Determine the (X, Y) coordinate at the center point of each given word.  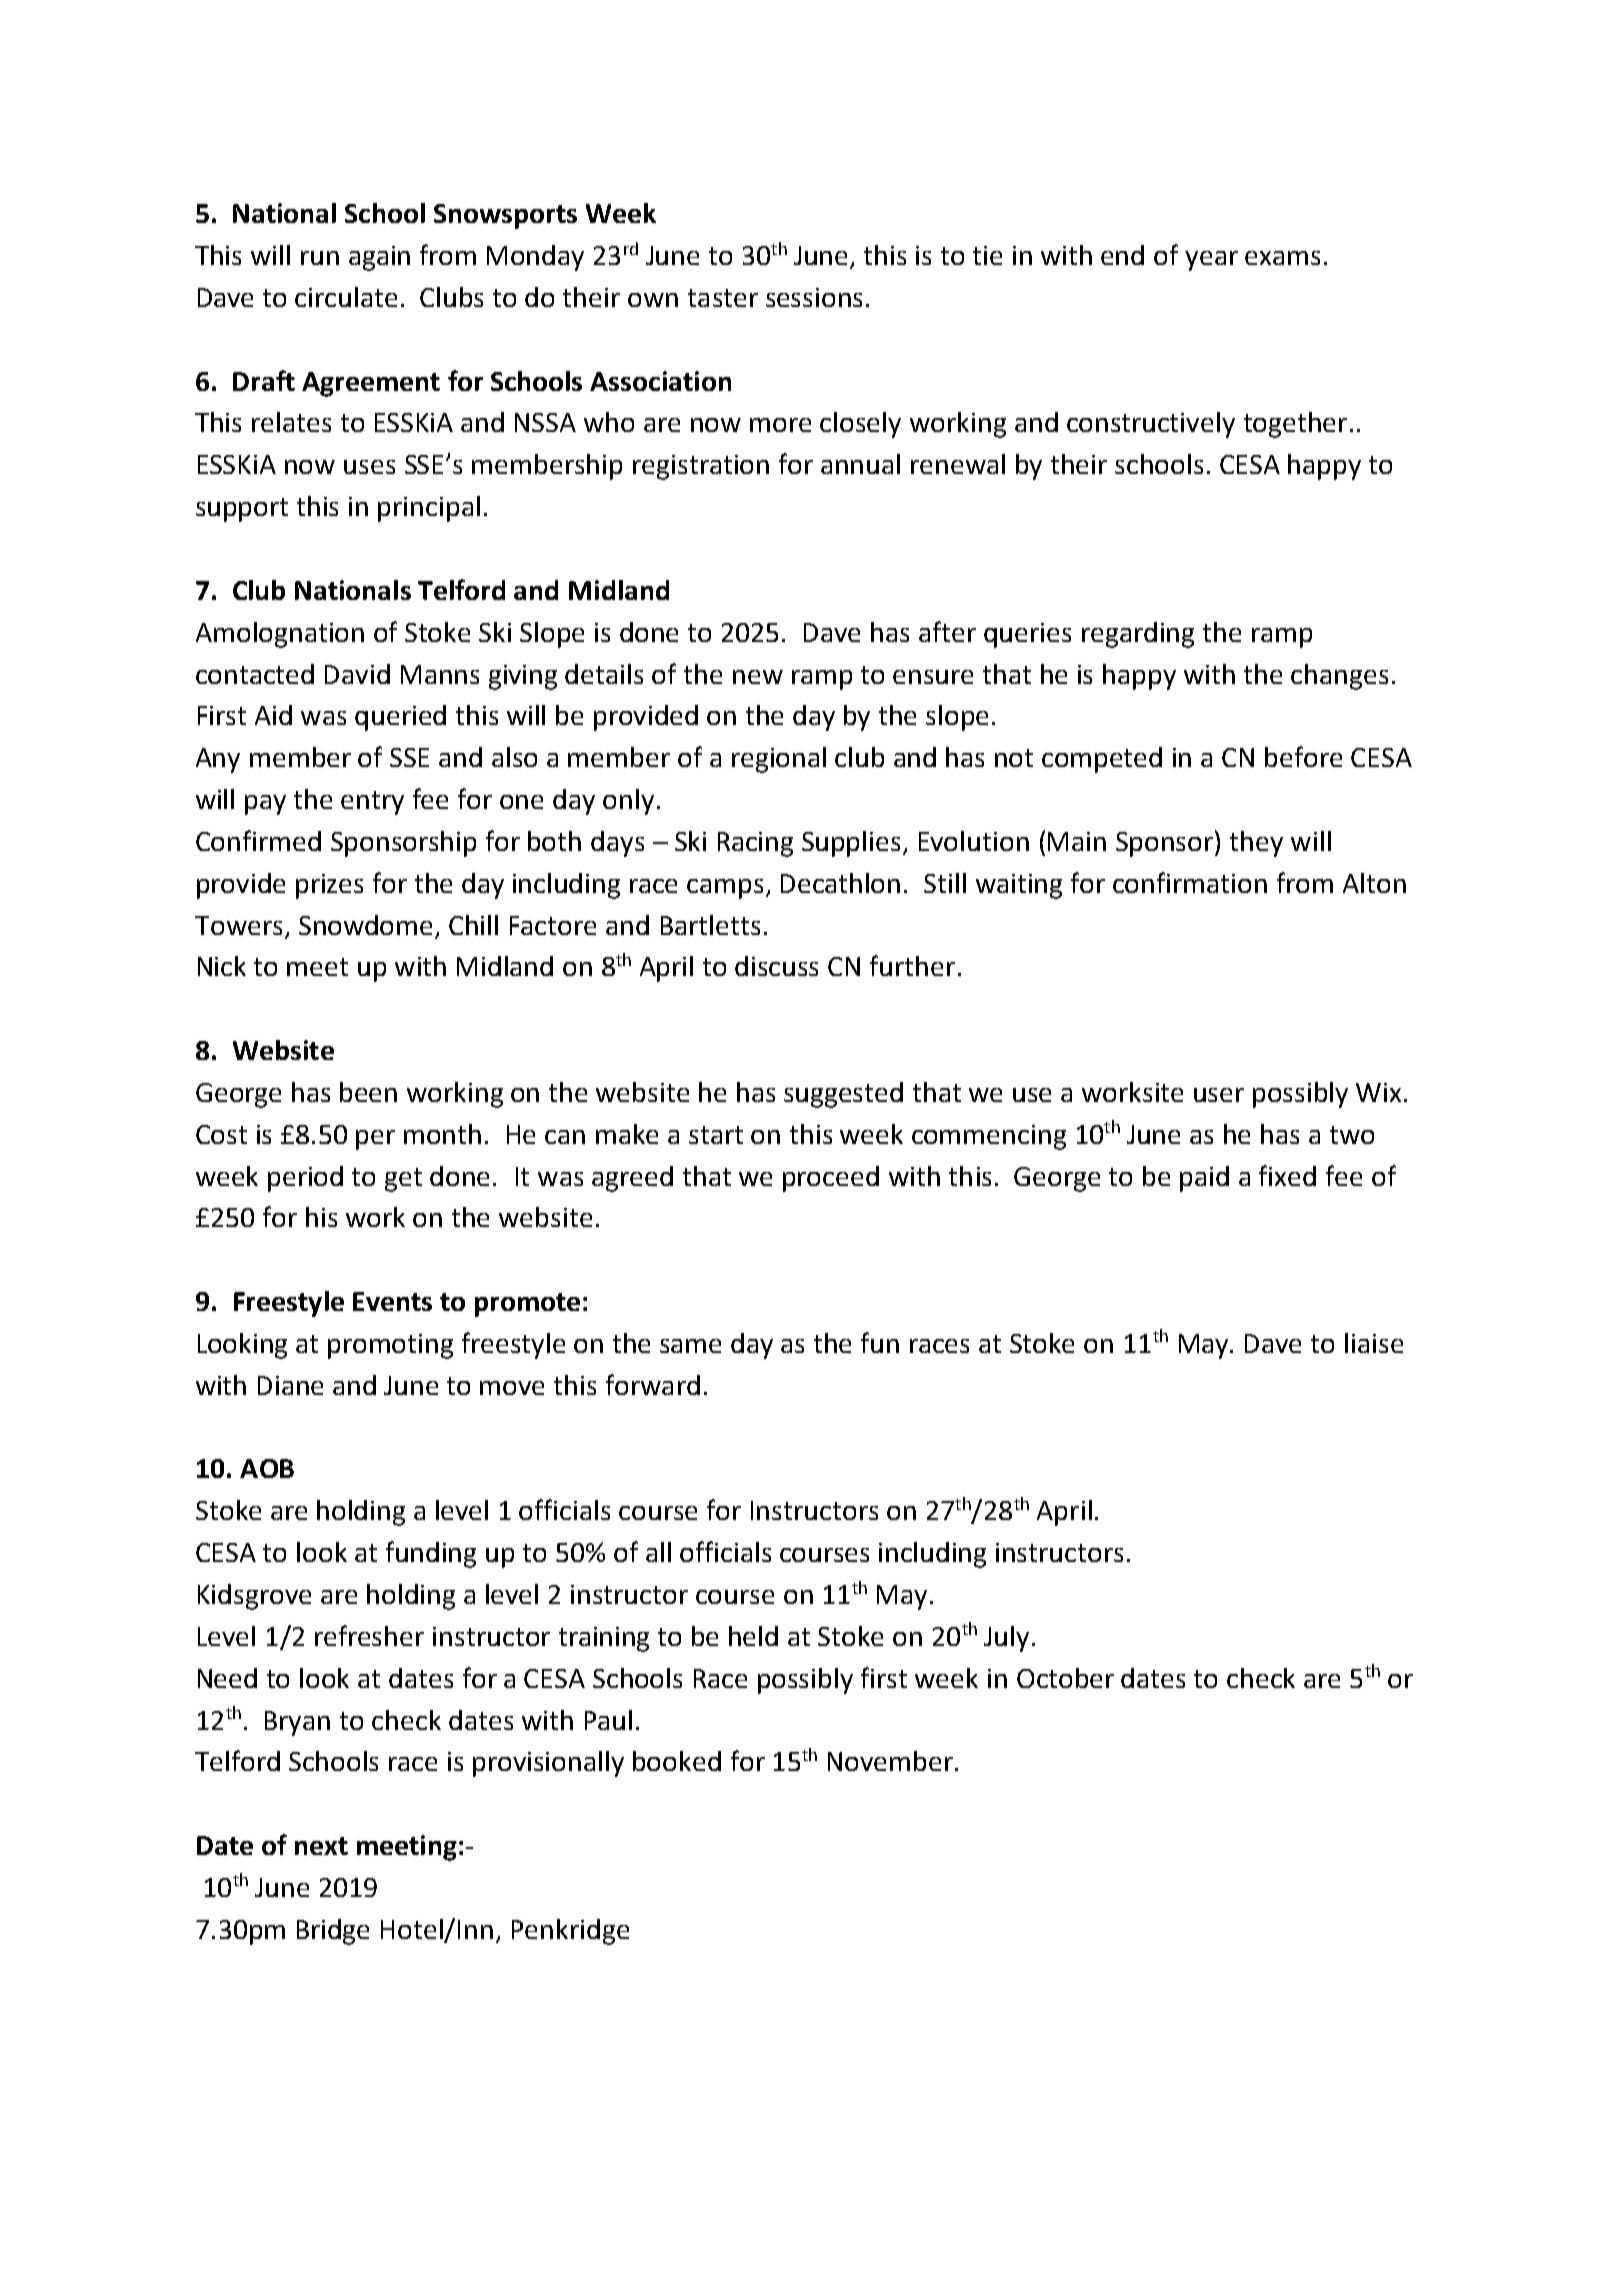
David (357, 674)
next (321, 1846)
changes (1339, 677)
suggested (843, 1095)
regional (779, 760)
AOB (267, 1468)
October (1065, 1678)
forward (653, 1384)
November (890, 1761)
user (1219, 1095)
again (379, 258)
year (1211, 261)
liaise (1374, 1343)
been (368, 1092)
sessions (814, 297)
